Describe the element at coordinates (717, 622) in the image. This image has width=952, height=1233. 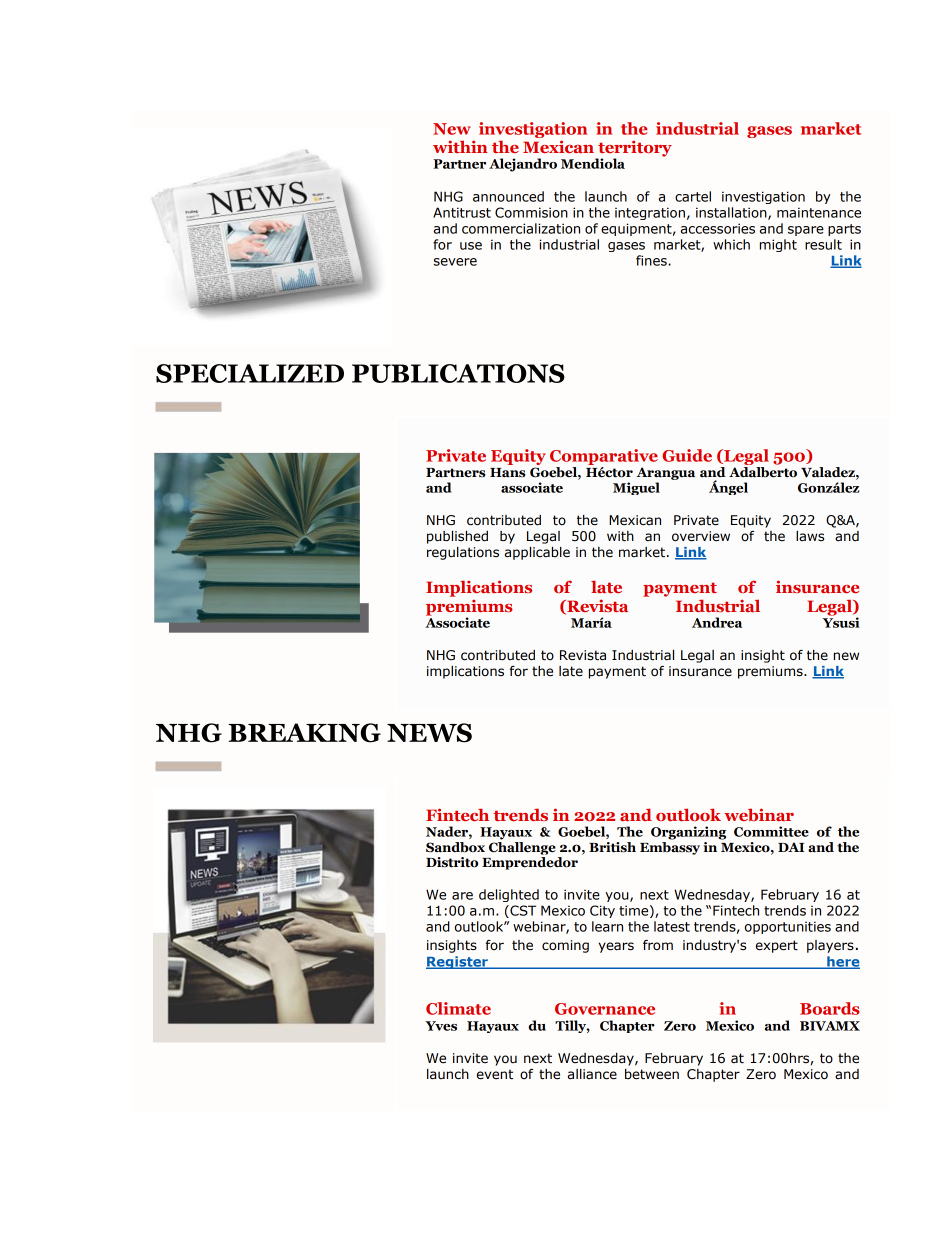
I see `Andrea` at that location.
